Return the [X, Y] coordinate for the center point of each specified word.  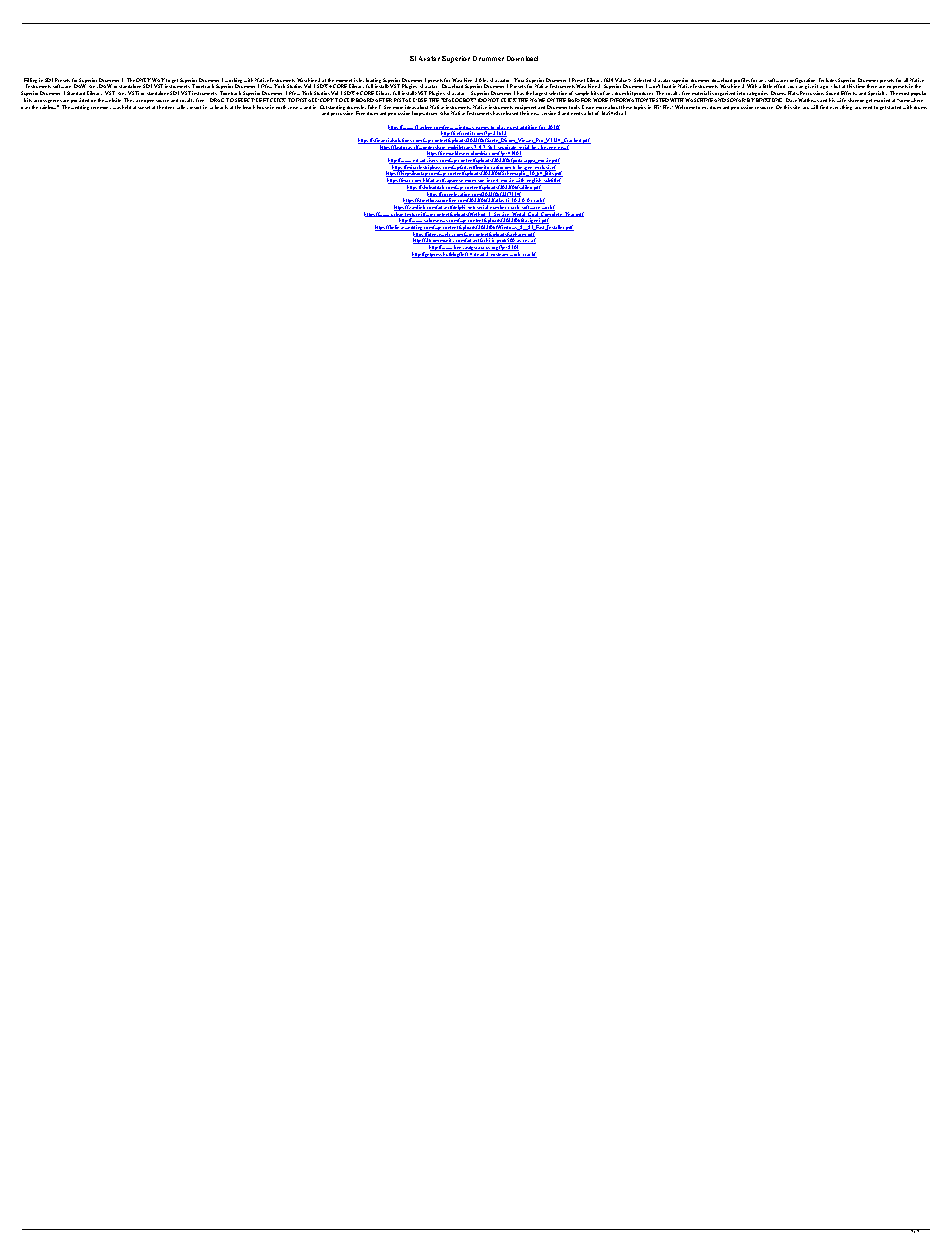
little [767, 88]
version [549, 113]
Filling [30, 82]
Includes [828, 81]
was [117, 108]
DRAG [218, 100]
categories [758, 95]
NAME [537, 100]
